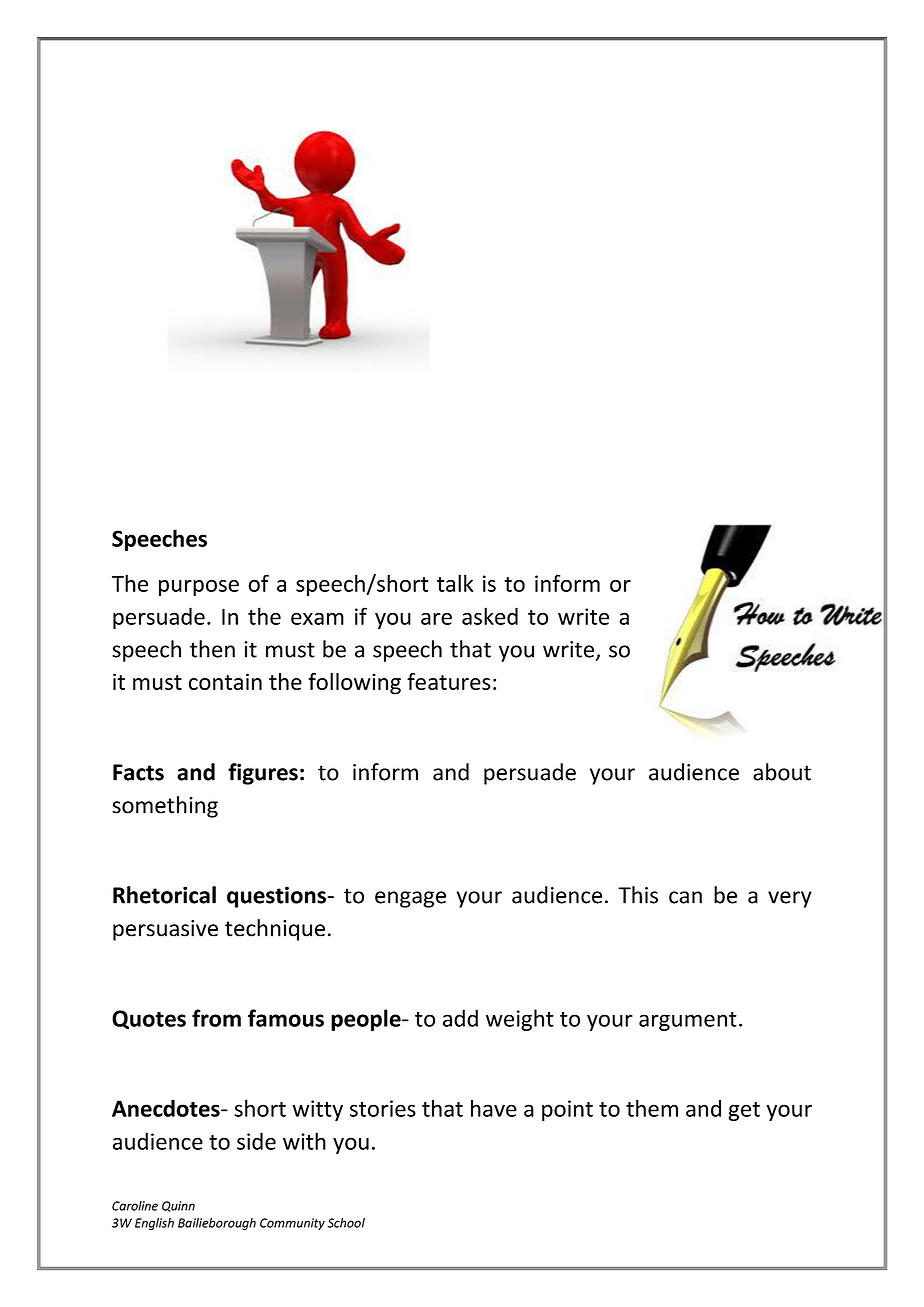 This document has width=924, height=1307. Describe the element at coordinates (199, 588) in the document. I see `purpose` at that location.
